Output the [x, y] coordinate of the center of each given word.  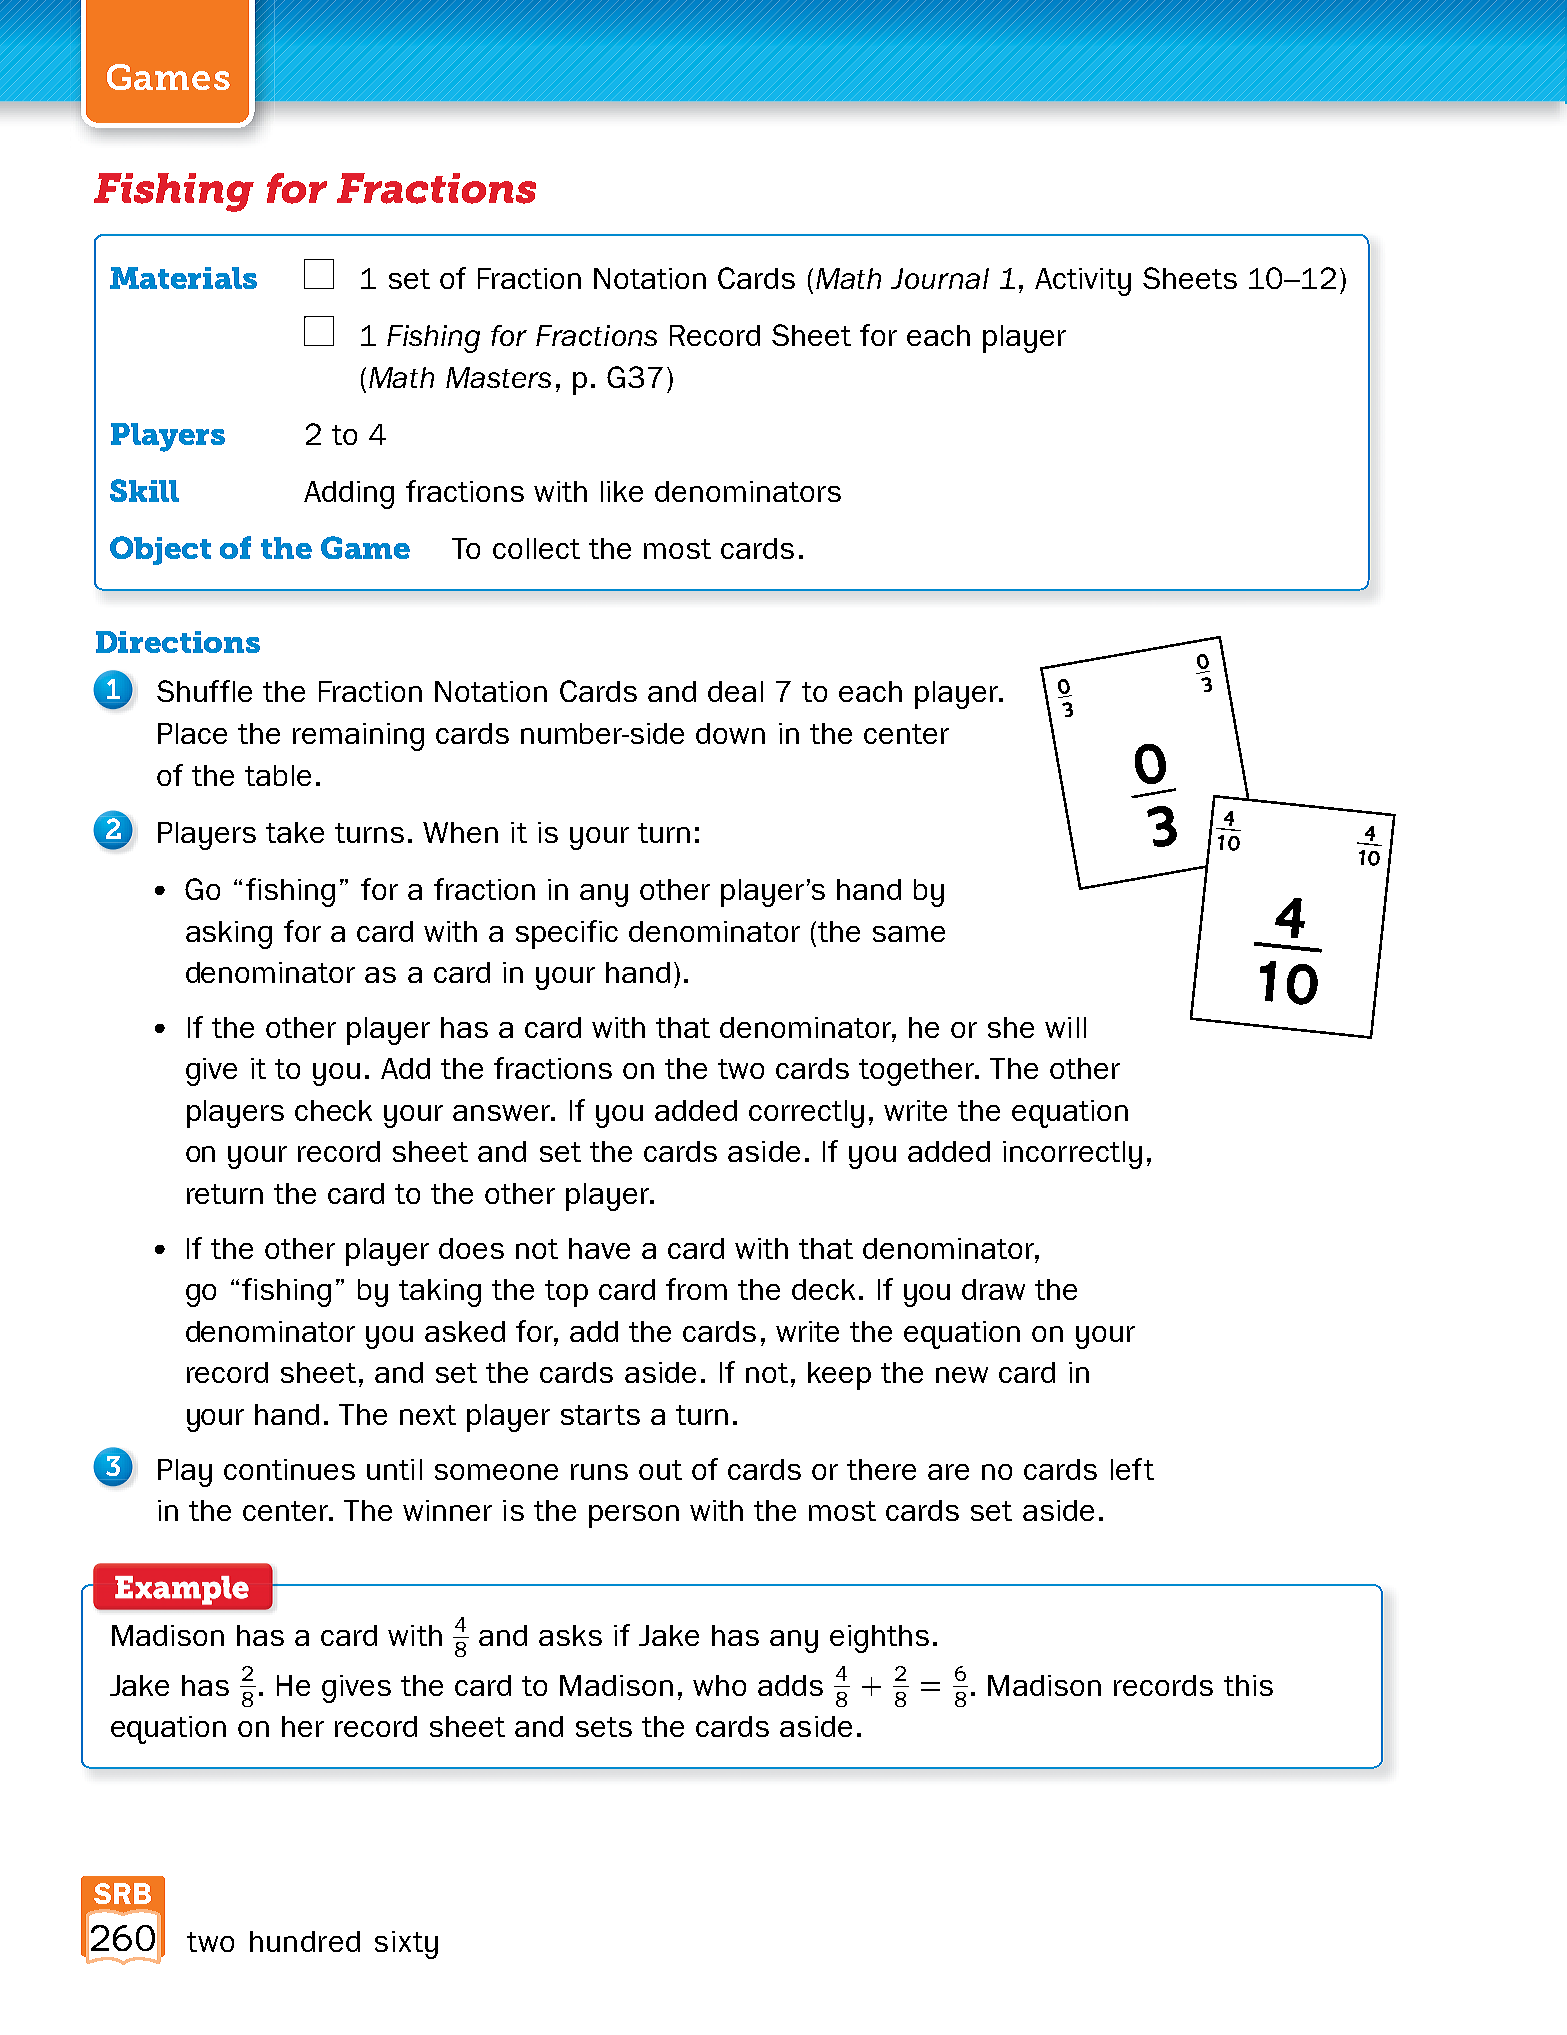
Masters [498, 377]
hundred [305, 1941]
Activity [1083, 282]
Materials [183, 278]
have [599, 1248]
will [1065, 1027]
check [333, 1110]
